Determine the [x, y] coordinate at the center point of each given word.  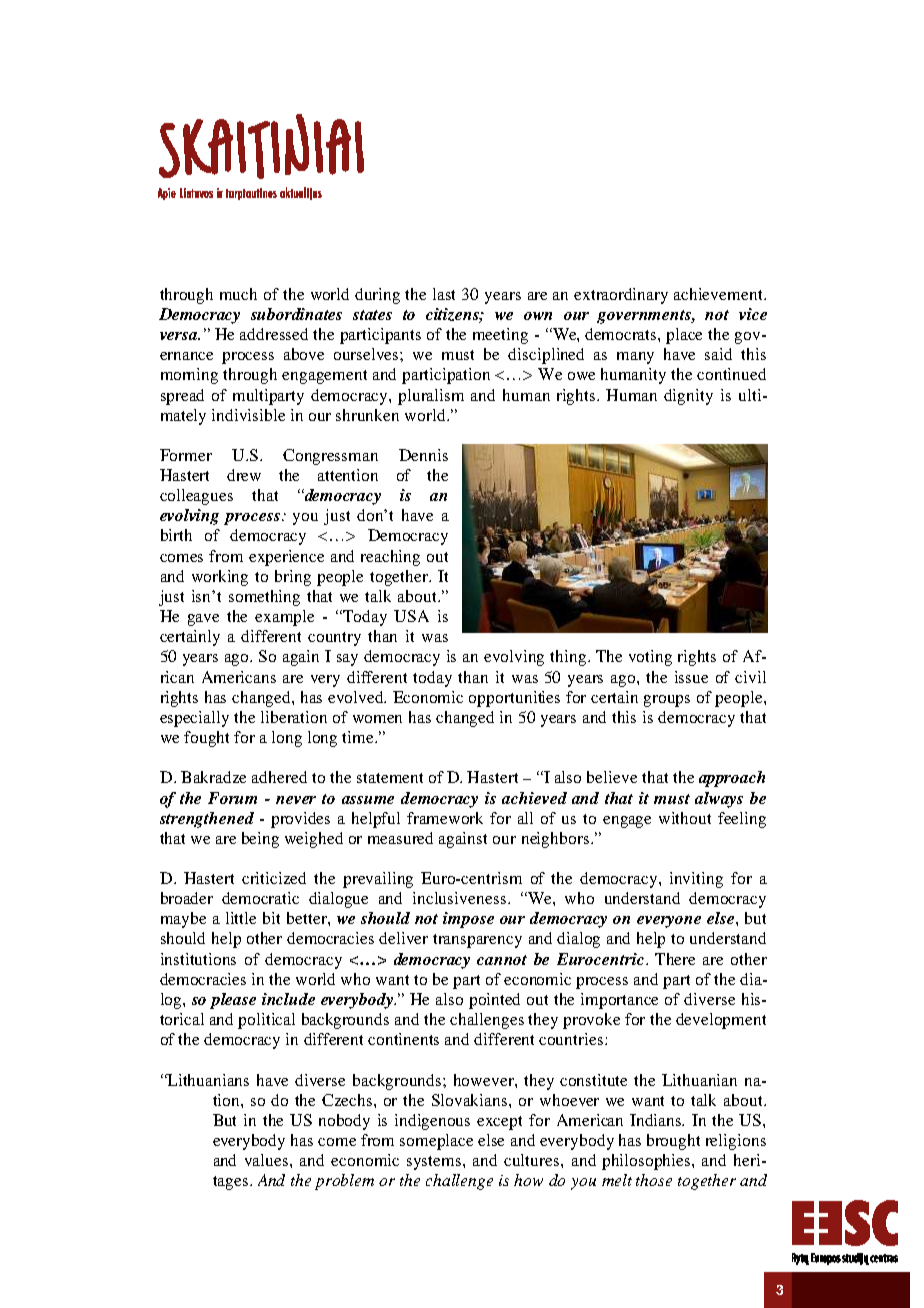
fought [206, 739]
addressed [274, 334]
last [444, 294]
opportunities [514, 699]
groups [667, 701]
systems [435, 1163]
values [268, 1160]
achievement [719, 294]
